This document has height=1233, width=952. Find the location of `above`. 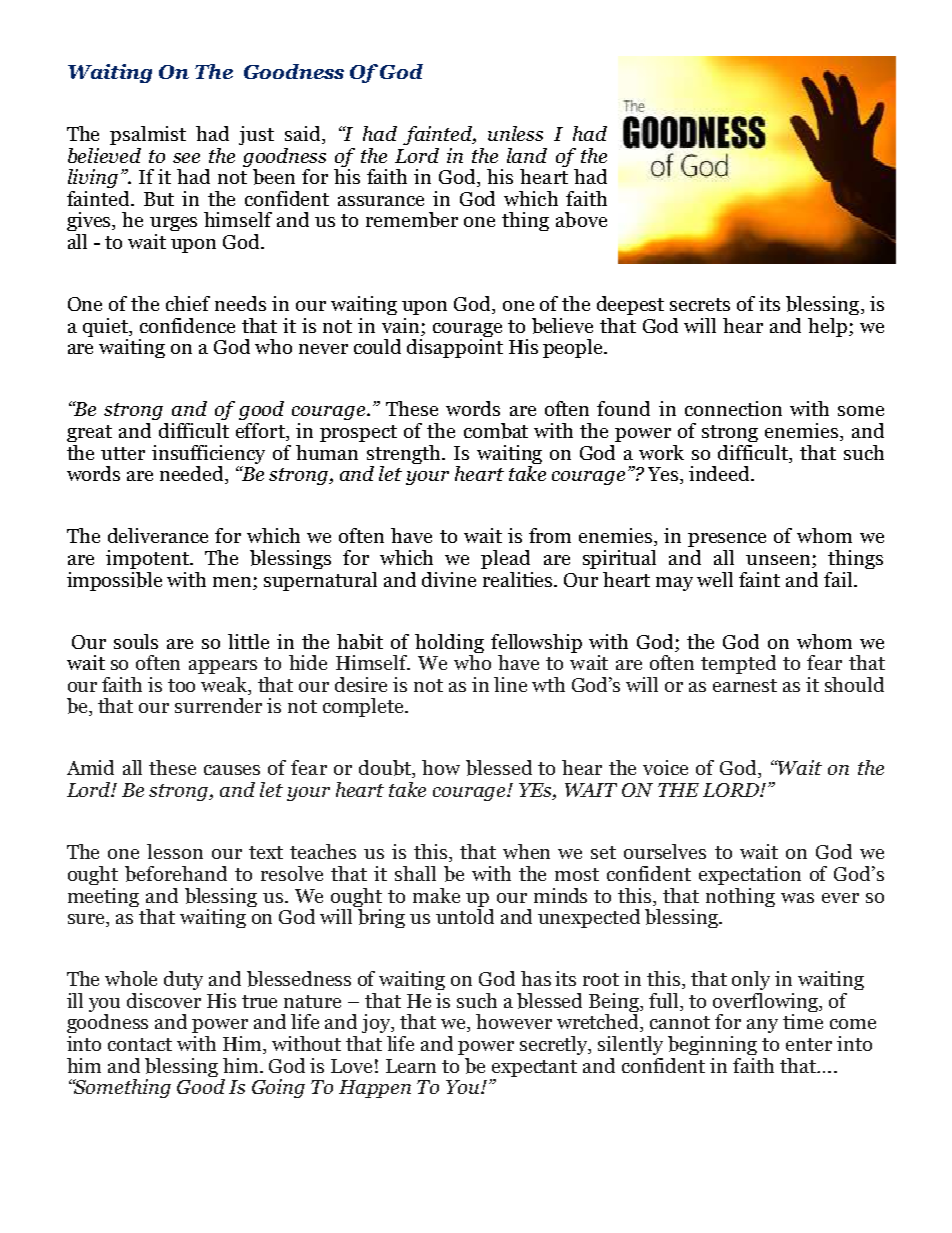

above is located at coordinates (581, 220).
